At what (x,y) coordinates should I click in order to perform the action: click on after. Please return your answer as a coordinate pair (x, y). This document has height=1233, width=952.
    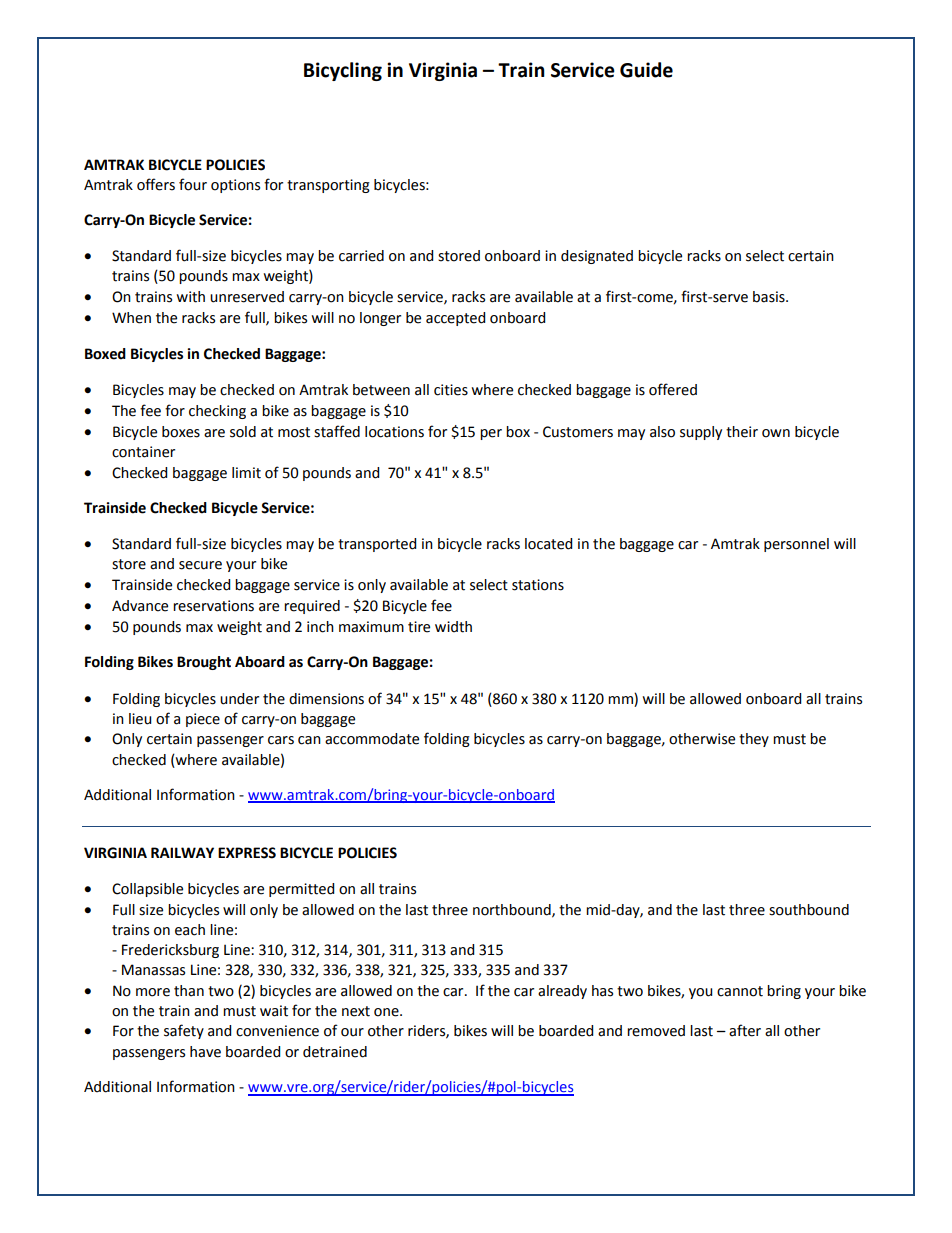
    Looking at the image, I should click on (745, 1030).
